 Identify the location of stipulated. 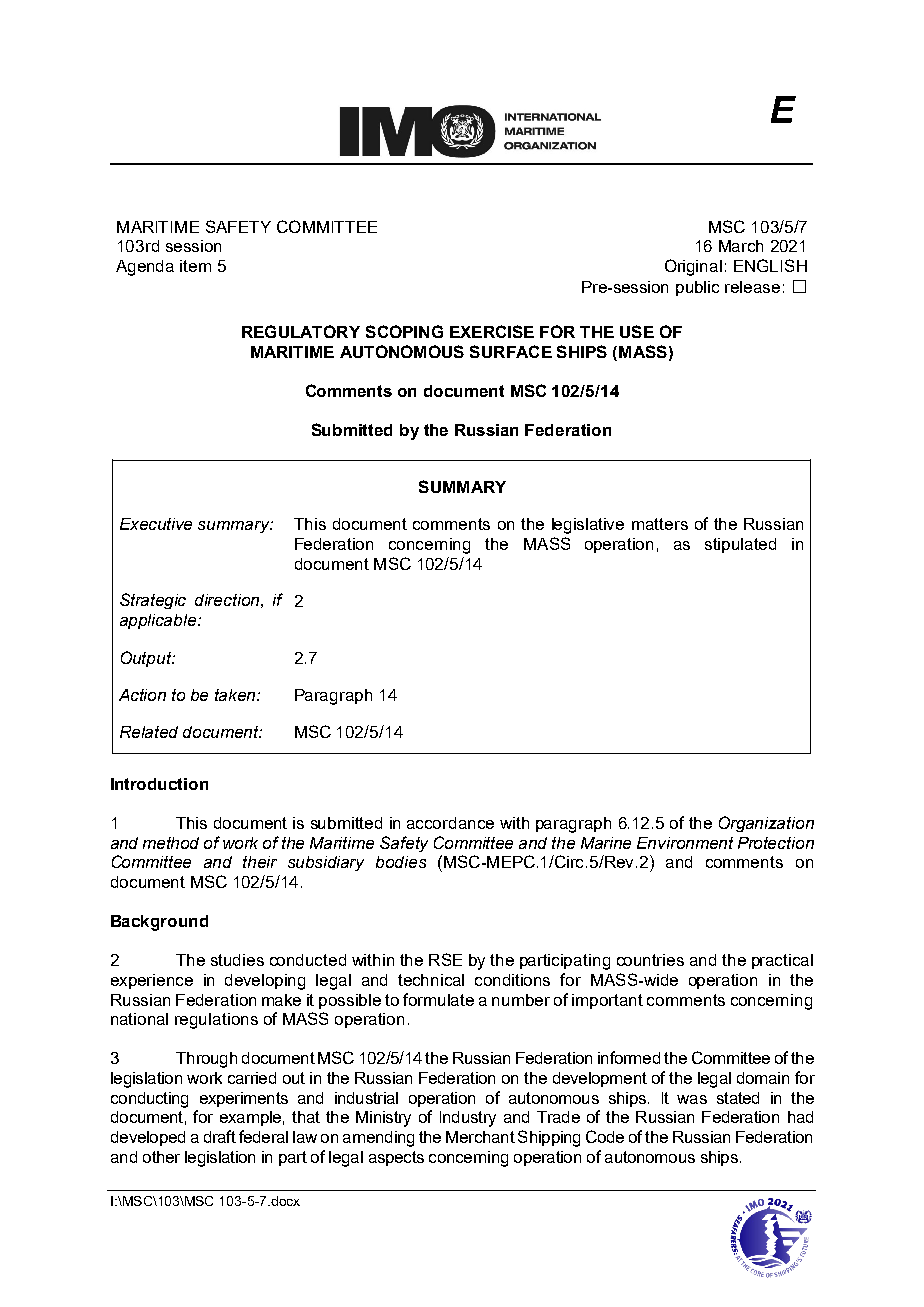
(740, 545).
